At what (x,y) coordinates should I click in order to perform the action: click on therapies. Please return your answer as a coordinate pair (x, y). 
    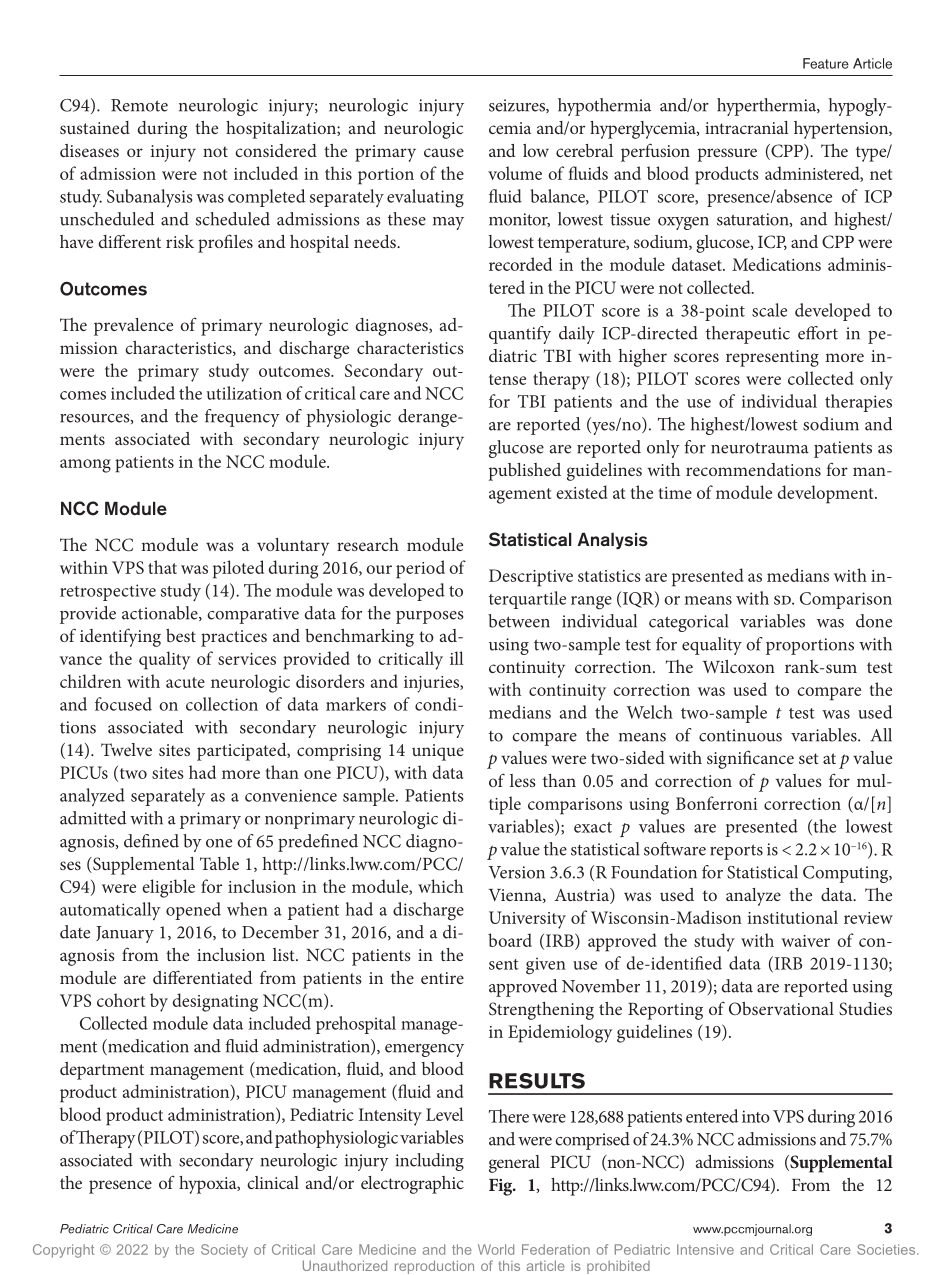
    Looking at the image, I should click on (858, 403).
